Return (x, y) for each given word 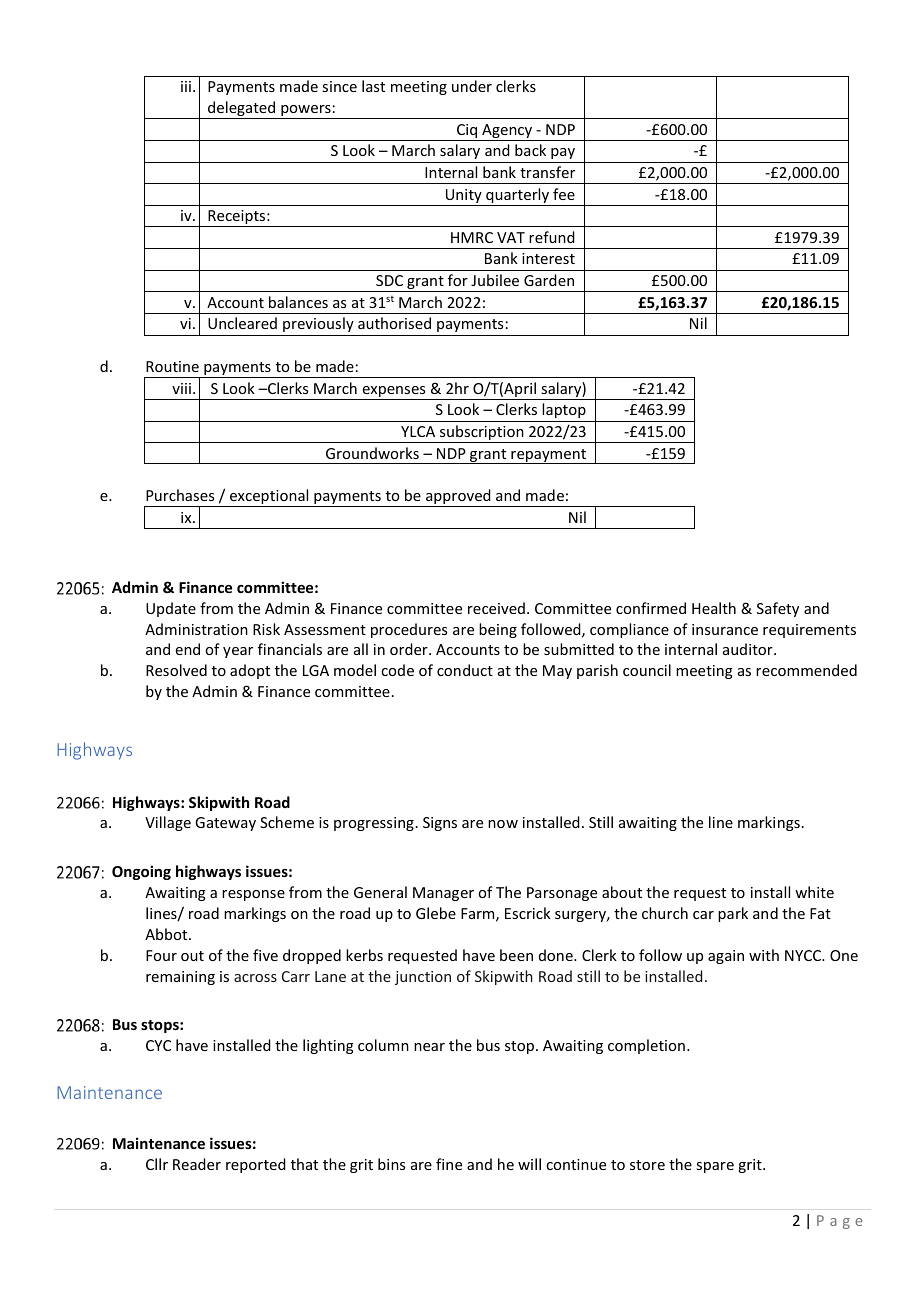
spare (715, 1167)
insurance (725, 629)
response (253, 895)
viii (181, 388)
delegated (241, 110)
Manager (443, 894)
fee (564, 194)
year (238, 652)
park (733, 914)
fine (449, 1164)
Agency (507, 132)
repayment (548, 456)
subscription (482, 434)
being (498, 630)
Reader (197, 1164)
